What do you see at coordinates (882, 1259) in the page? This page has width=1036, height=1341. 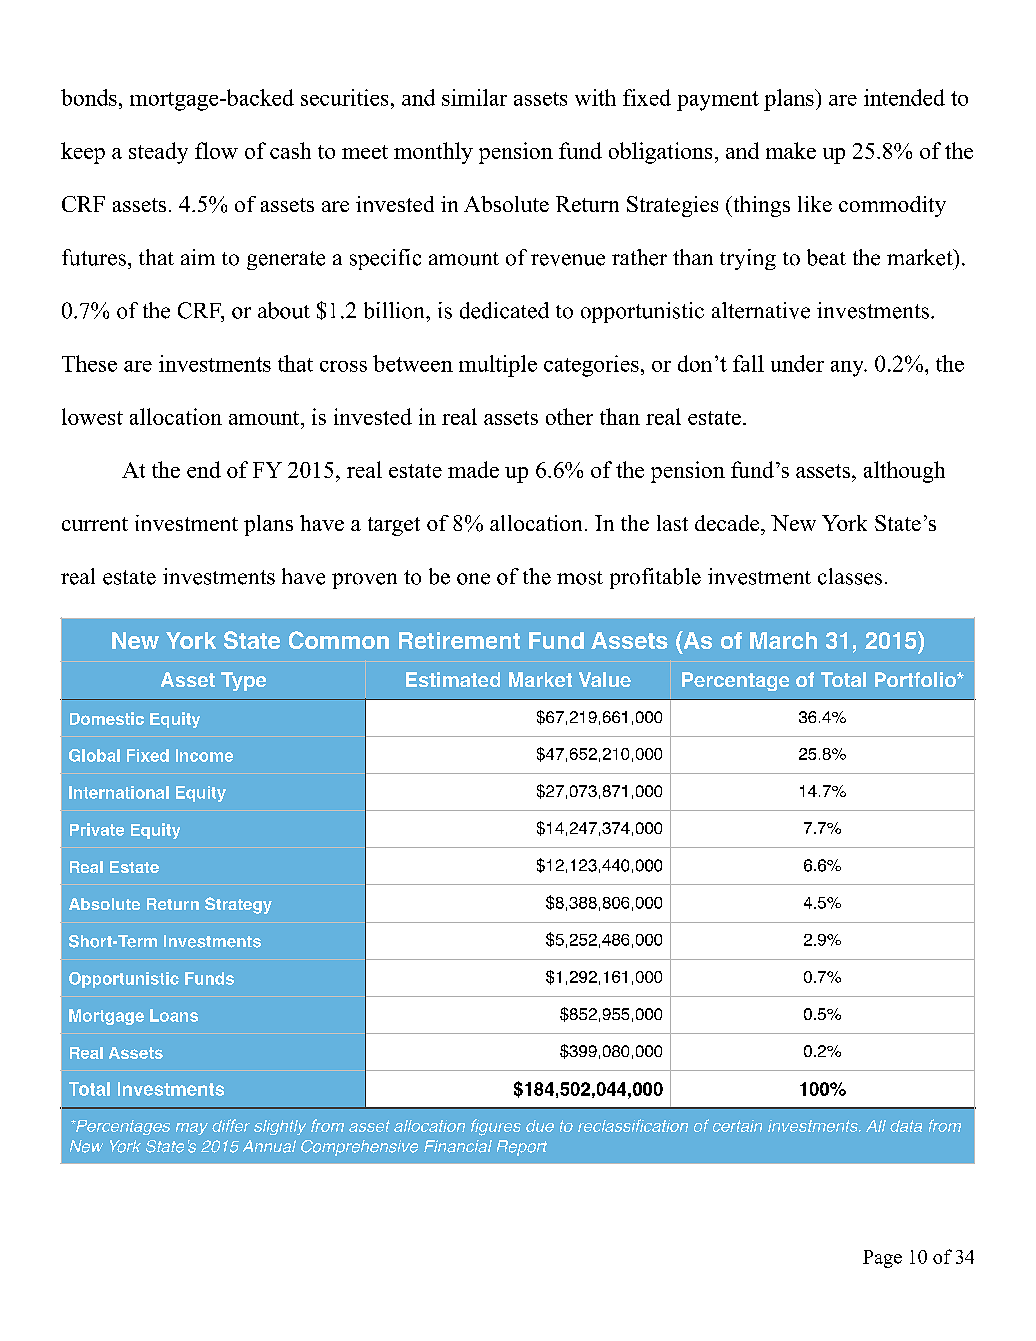 I see `Page` at bounding box center [882, 1259].
